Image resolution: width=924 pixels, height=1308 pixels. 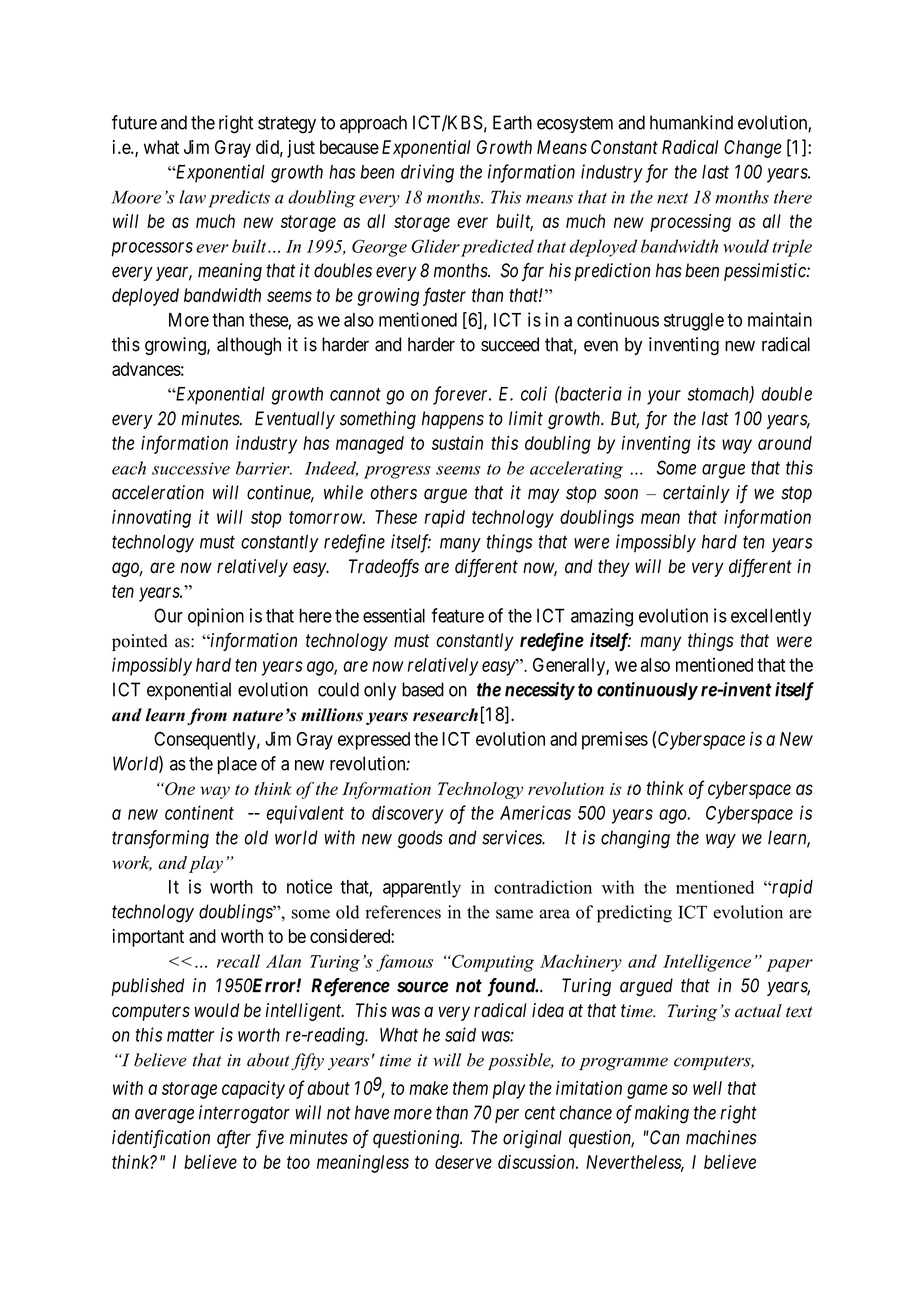 I want to click on Change, so click(x=753, y=149).
